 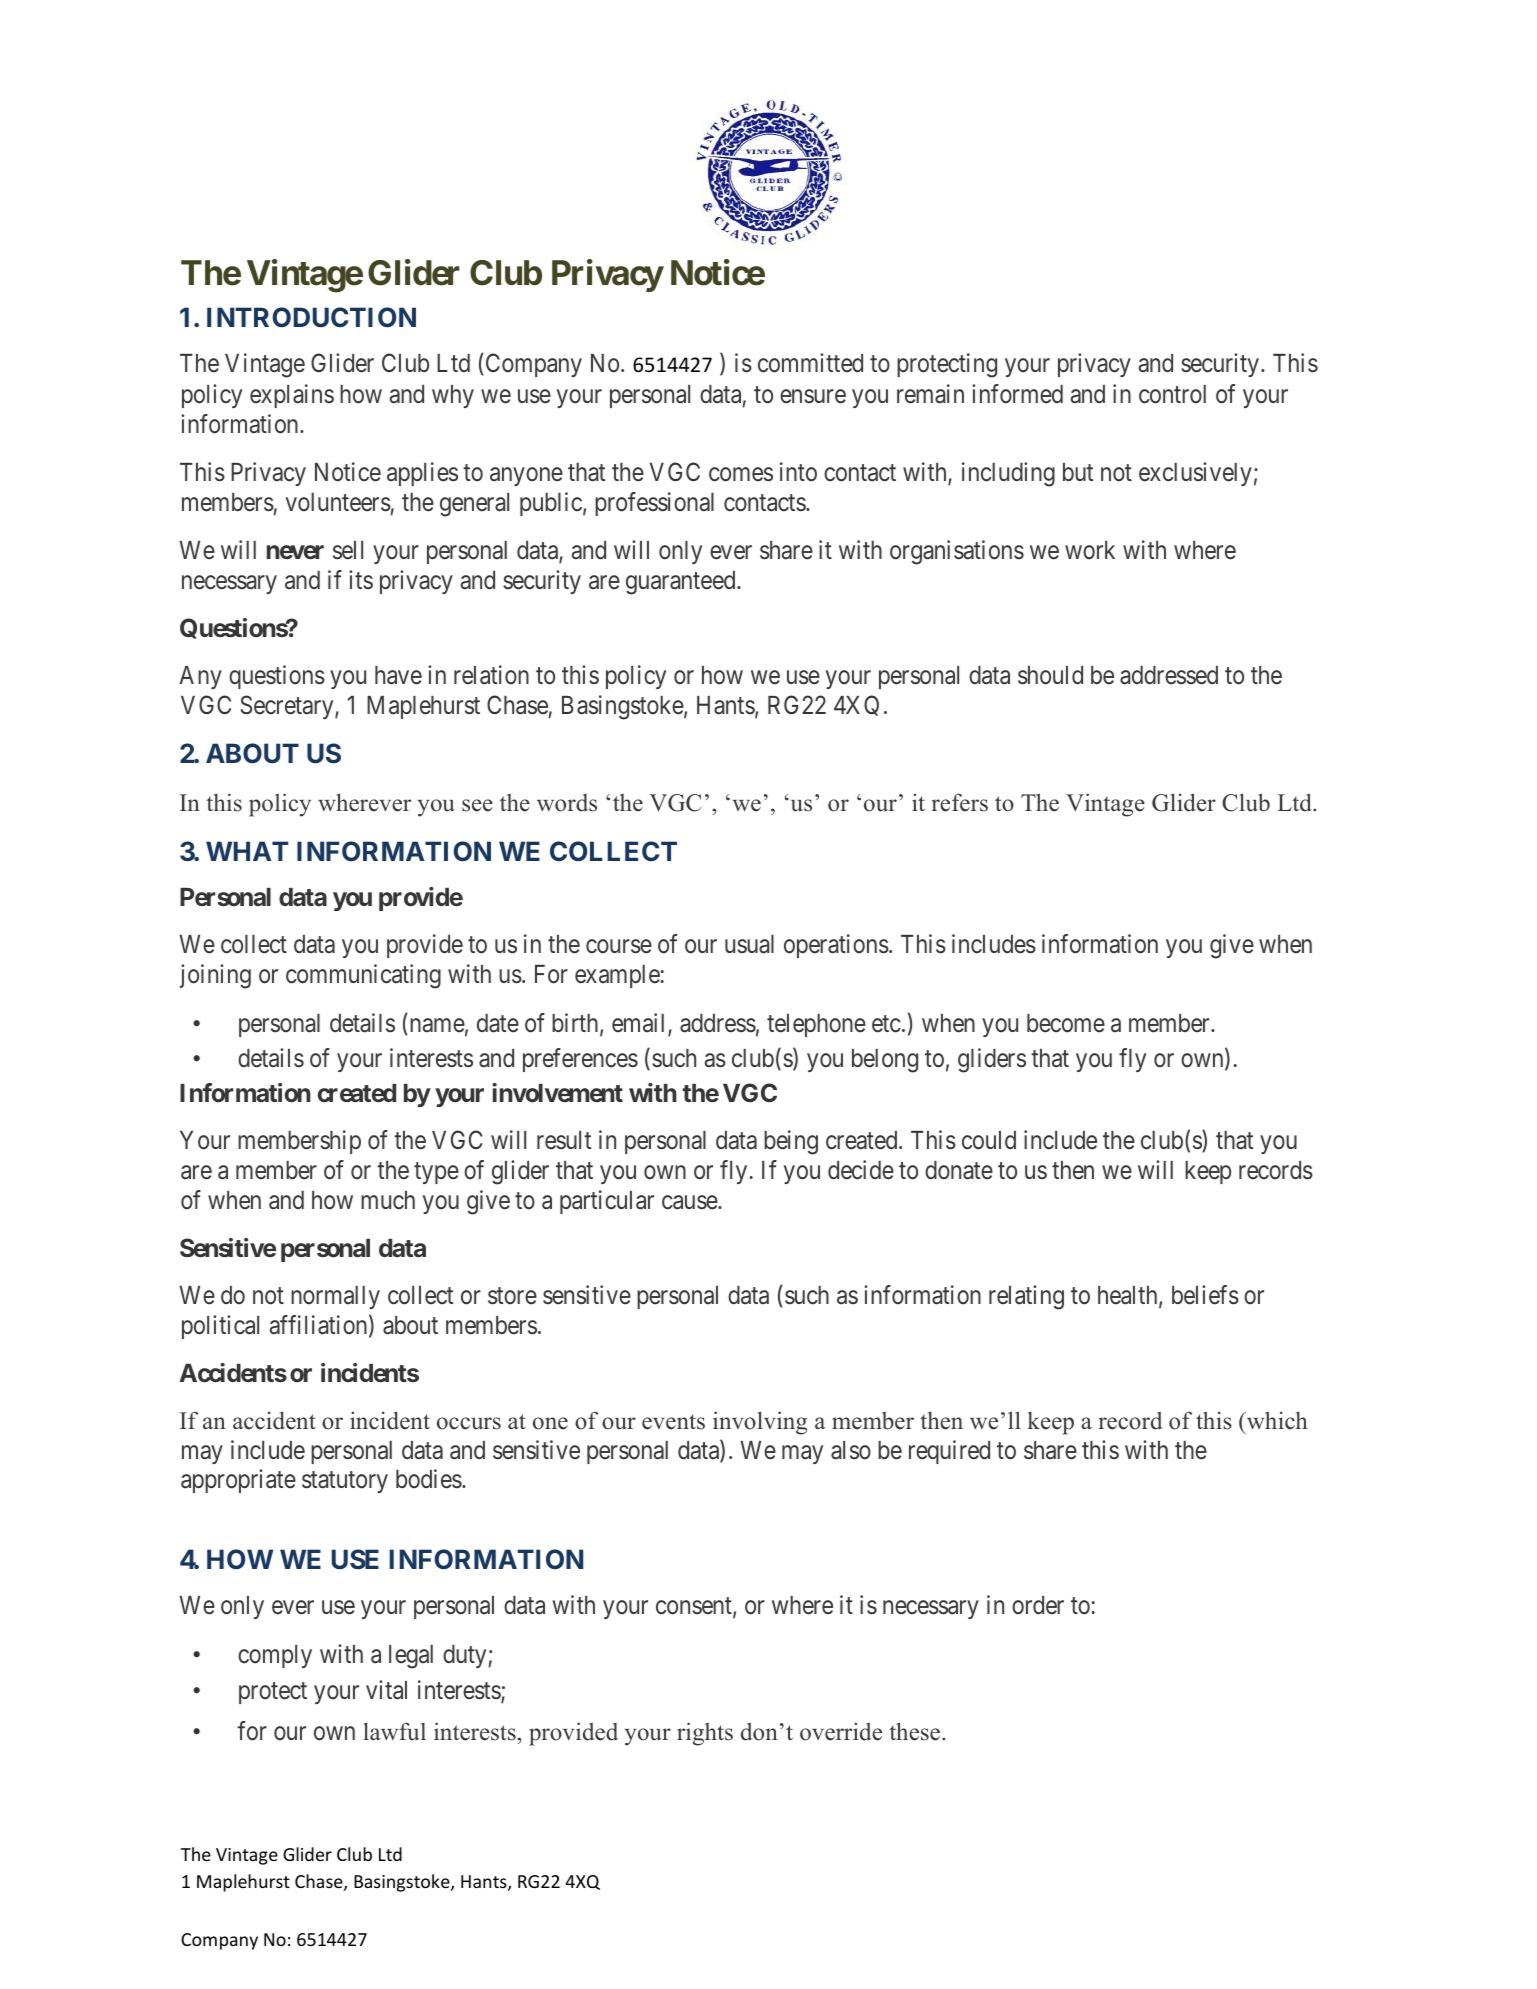 What do you see at coordinates (1276, 1420) in the page?
I see `which` at bounding box center [1276, 1420].
